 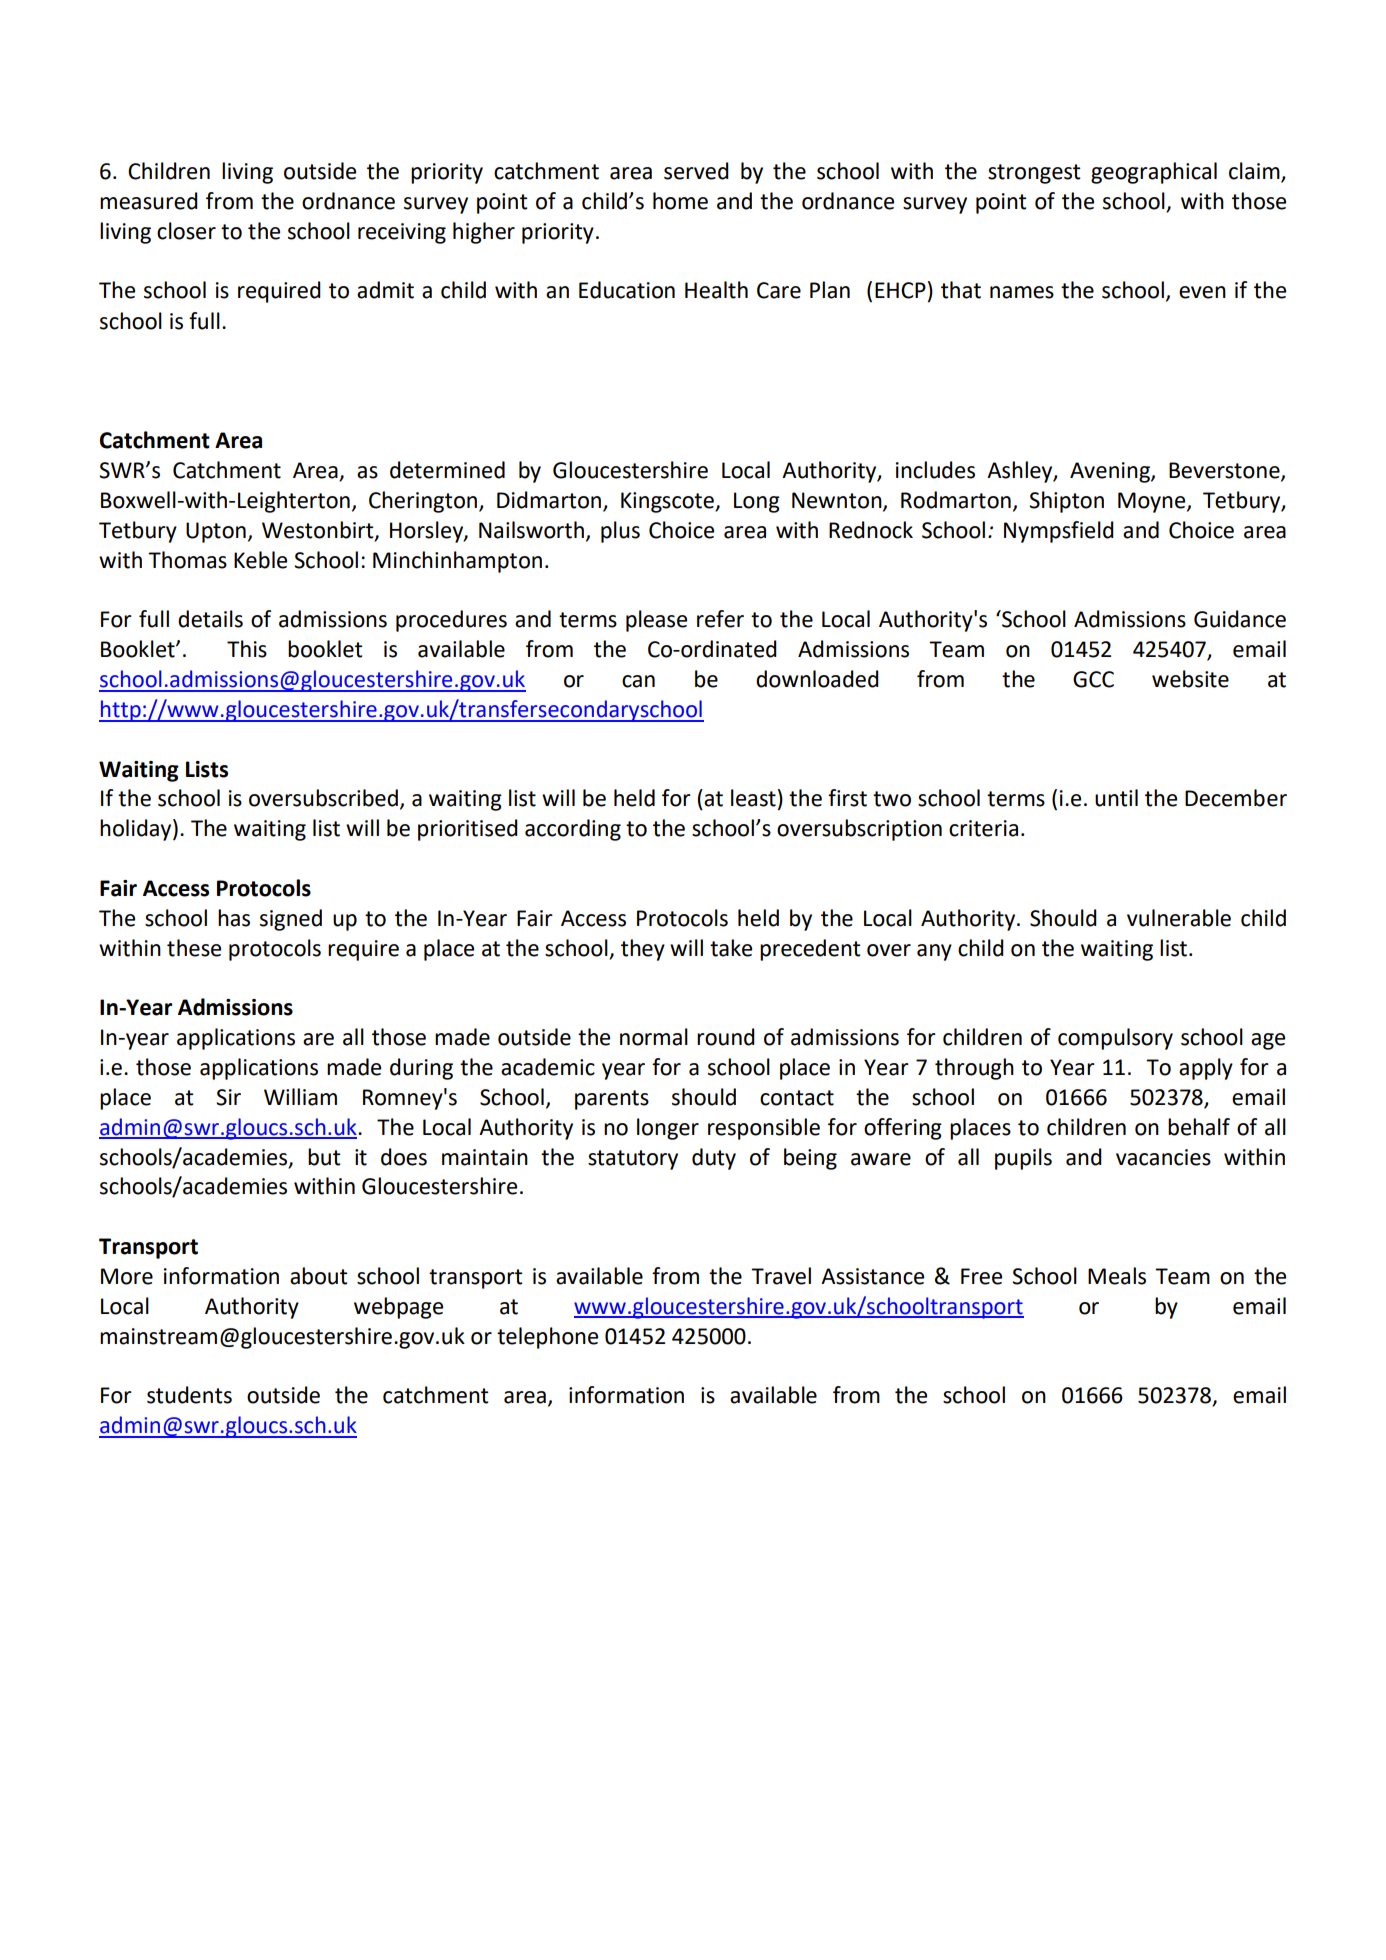 I want to click on plus, so click(x=620, y=532).
